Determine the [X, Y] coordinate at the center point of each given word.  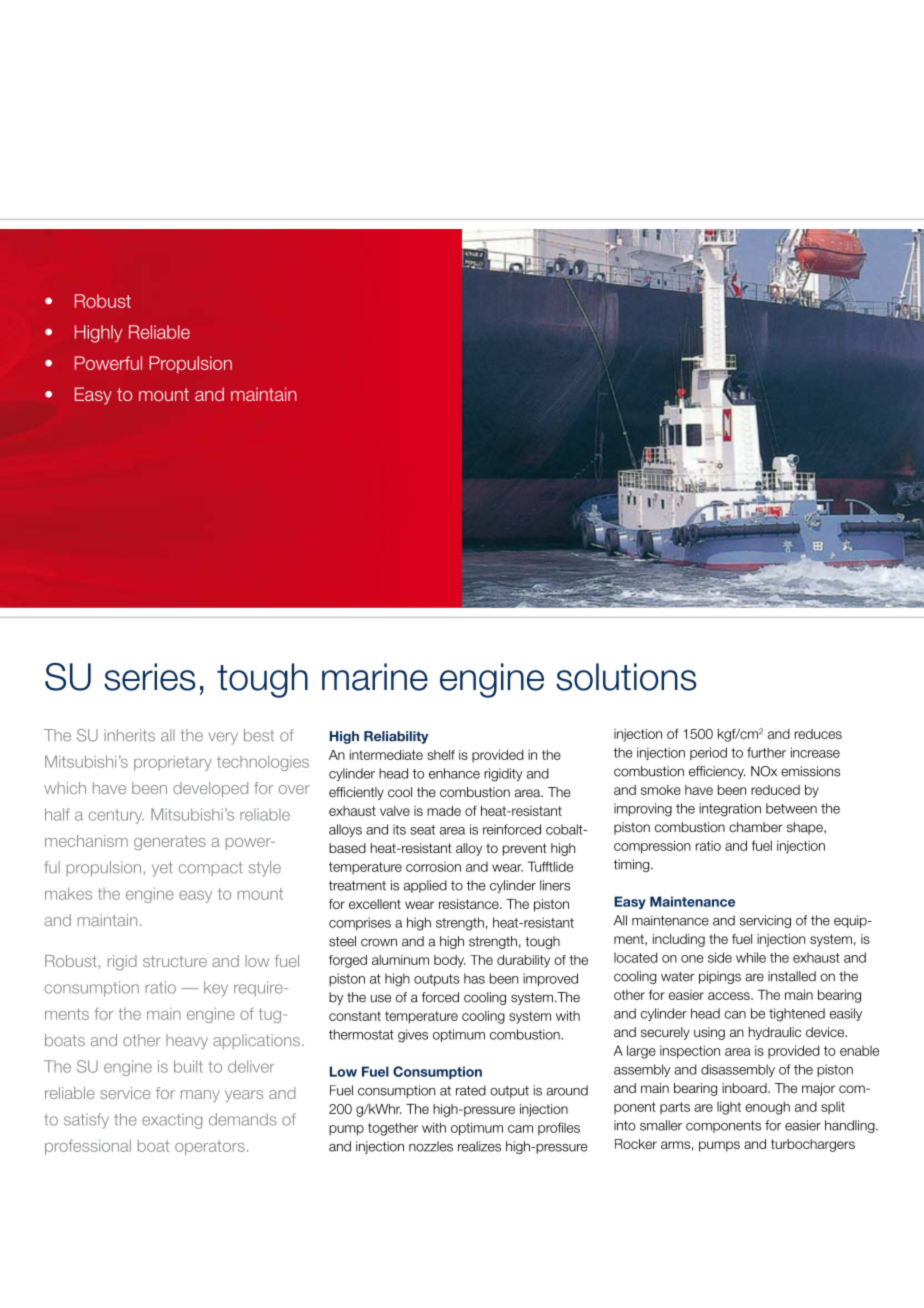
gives [413, 1036]
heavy [187, 1041]
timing [633, 865]
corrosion [433, 867]
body [449, 961]
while [751, 957]
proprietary [173, 763]
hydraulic [775, 1033]
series [150, 677]
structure [175, 961]
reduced [775, 790]
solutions [626, 677]
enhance [454, 773]
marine [375, 677]
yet [162, 869]
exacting [172, 1121]
